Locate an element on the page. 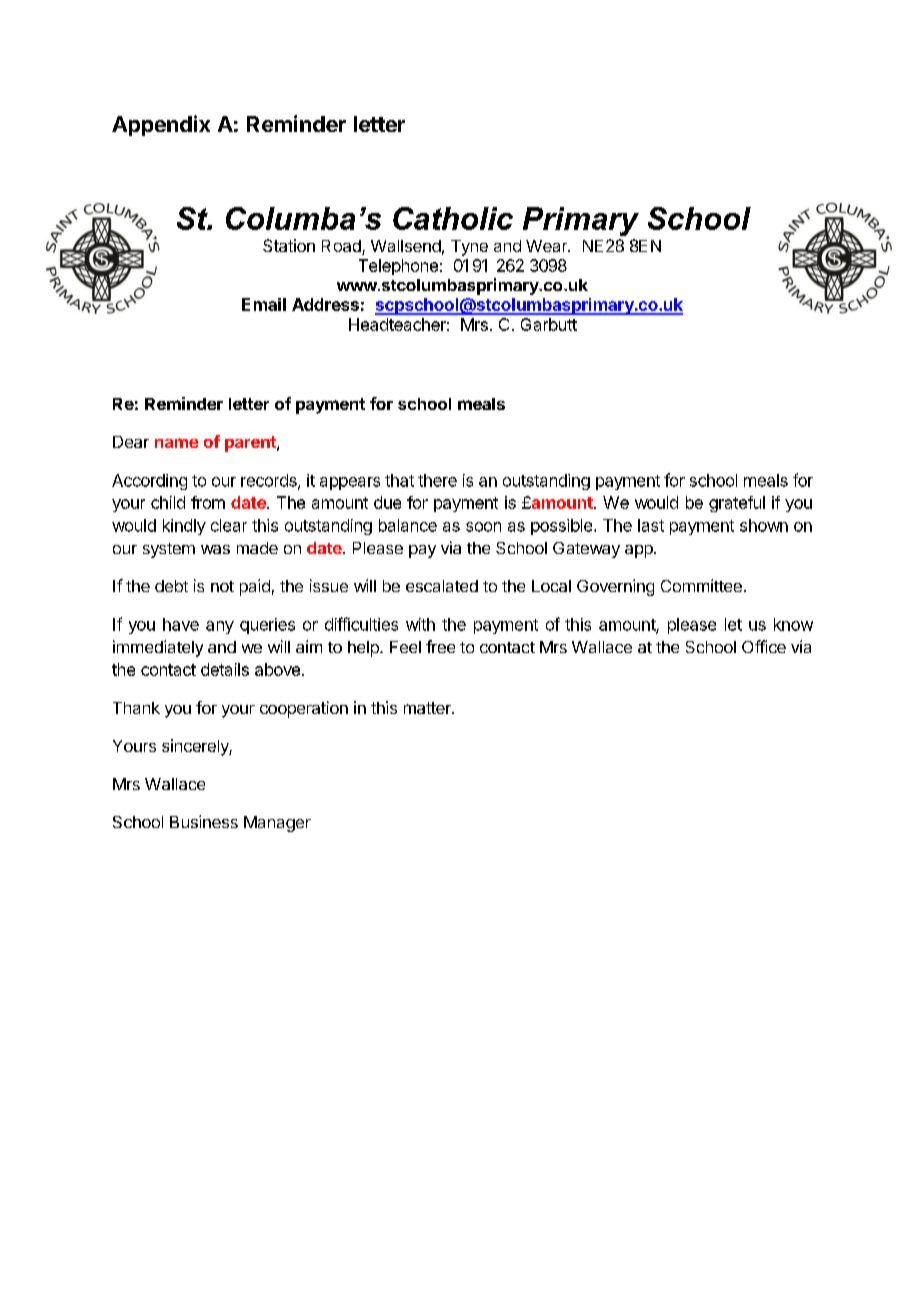 This page has width=924, height=1308. Business is located at coordinates (204, 821).
